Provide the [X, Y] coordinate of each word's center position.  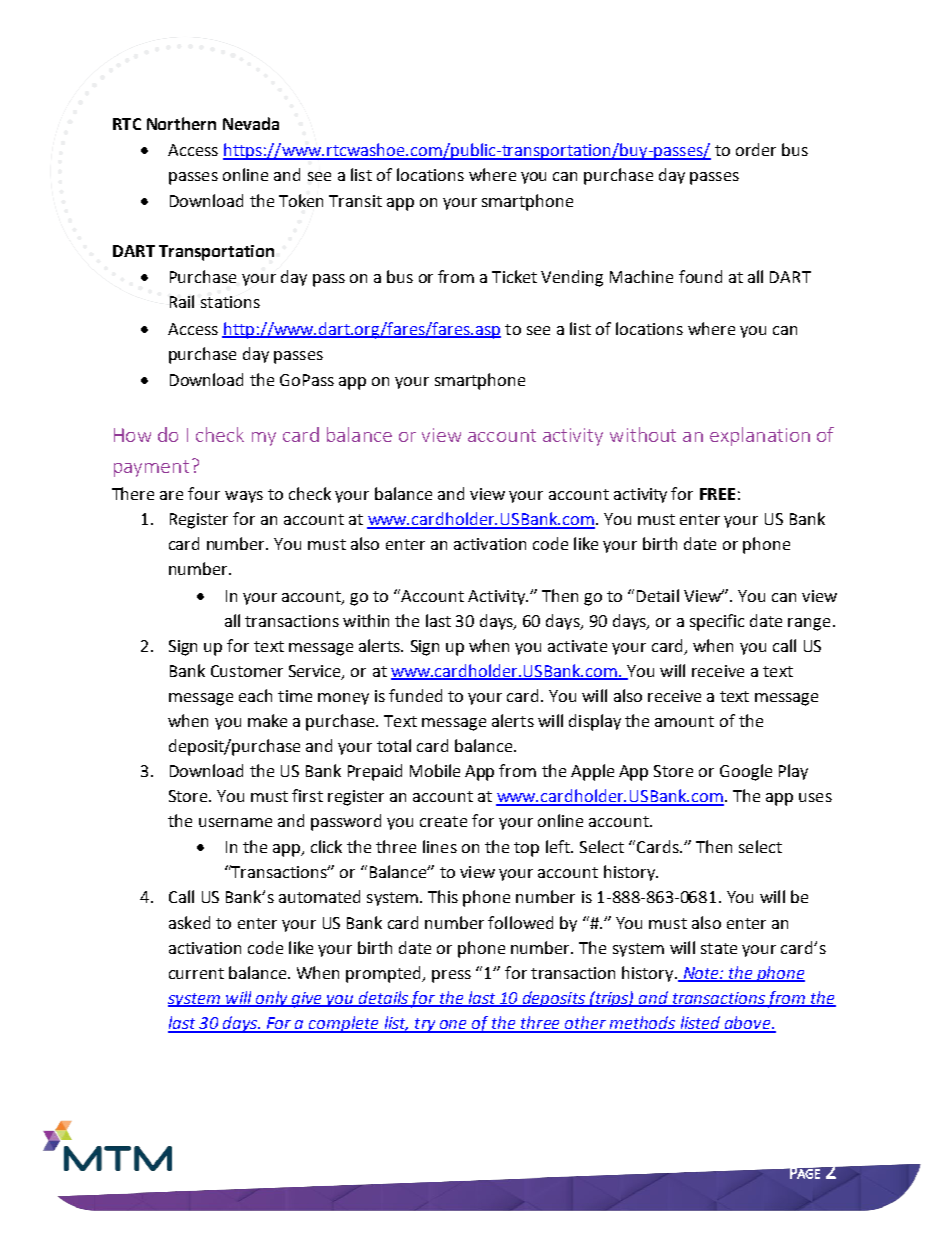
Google [746, 772]
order [756, 149]
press [451, 976]
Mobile [435, 770]
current [196, 973]
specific [717, 622]
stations [230, 302]
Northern [181, 123]
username [235, 822]
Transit [355, 201]
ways [244, 497]
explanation [760, 436]
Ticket [514, 276]
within [366, 620]
